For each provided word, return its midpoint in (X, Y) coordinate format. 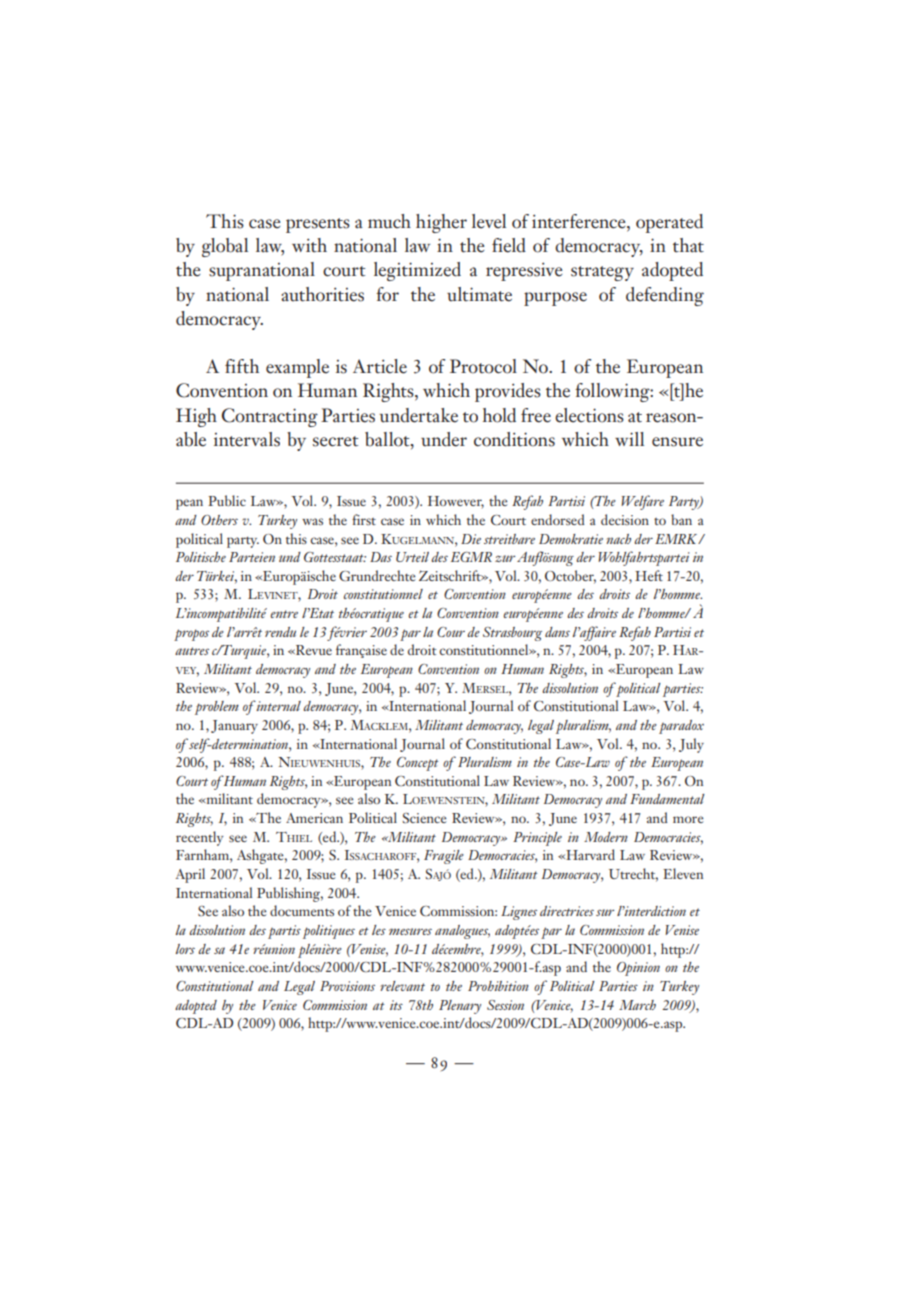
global (225, 247)
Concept (418, 764)
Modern (606, 837)
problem (217, 708)
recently (200, 838)
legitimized (417, 271)
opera (658, 226)
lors (185, 949)
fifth (242, 366)
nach (618, 539)
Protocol (483, 366)
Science (425, 818)
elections (589, 415)
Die (471, 539)
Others (219, 520)
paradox (681, 727)
